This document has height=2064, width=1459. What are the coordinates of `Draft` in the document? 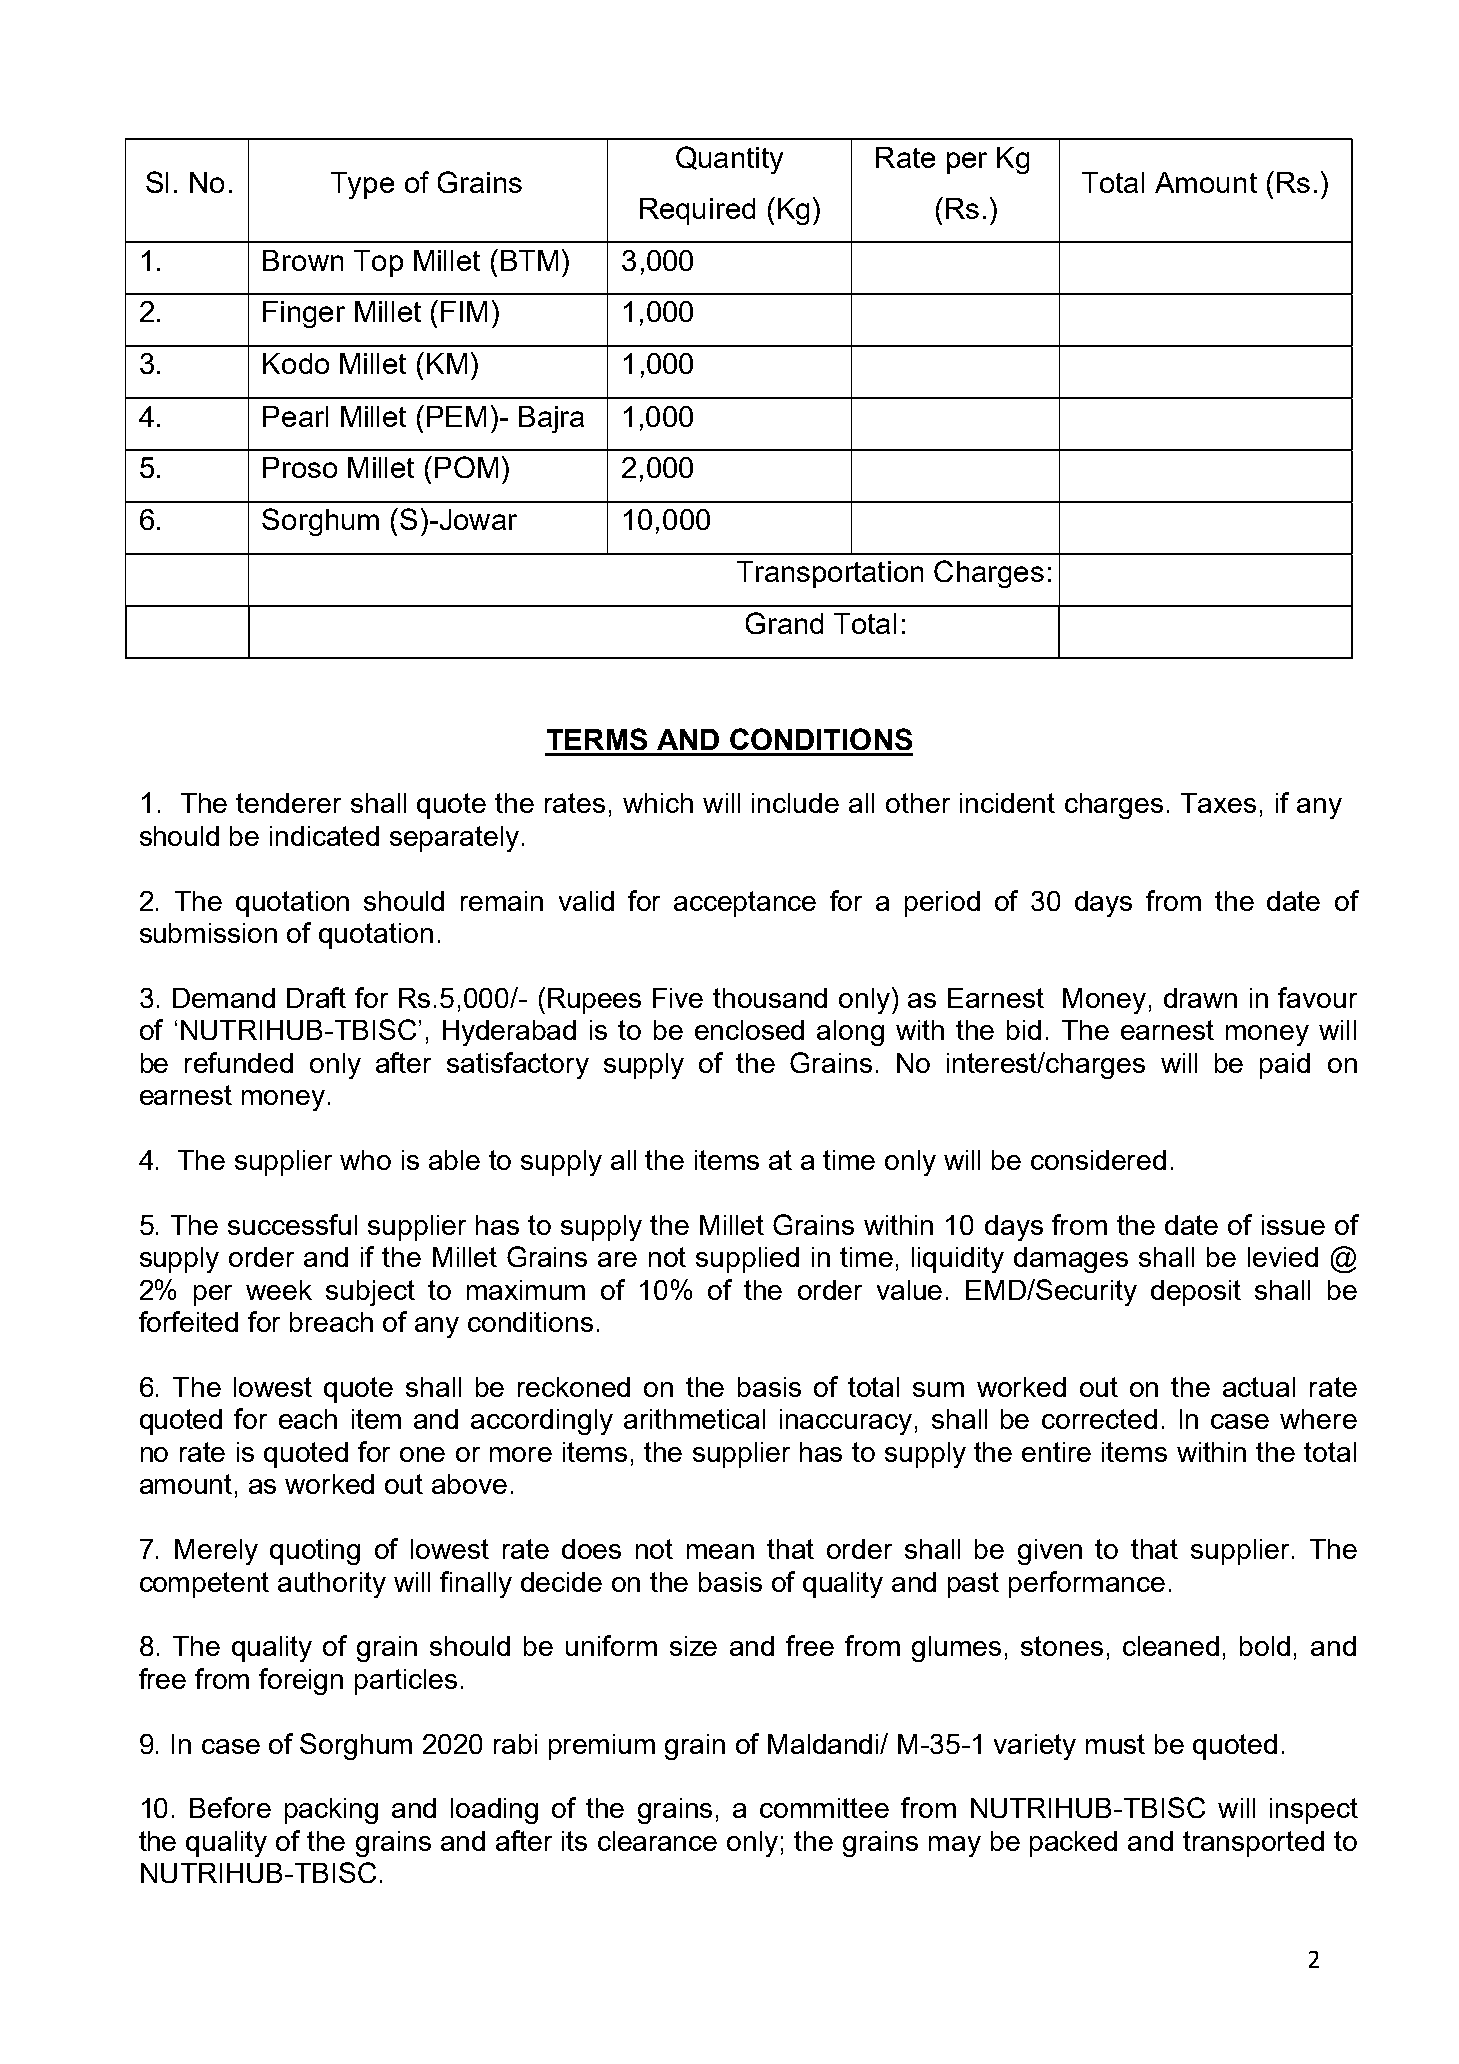 It's located at (316, 997).
